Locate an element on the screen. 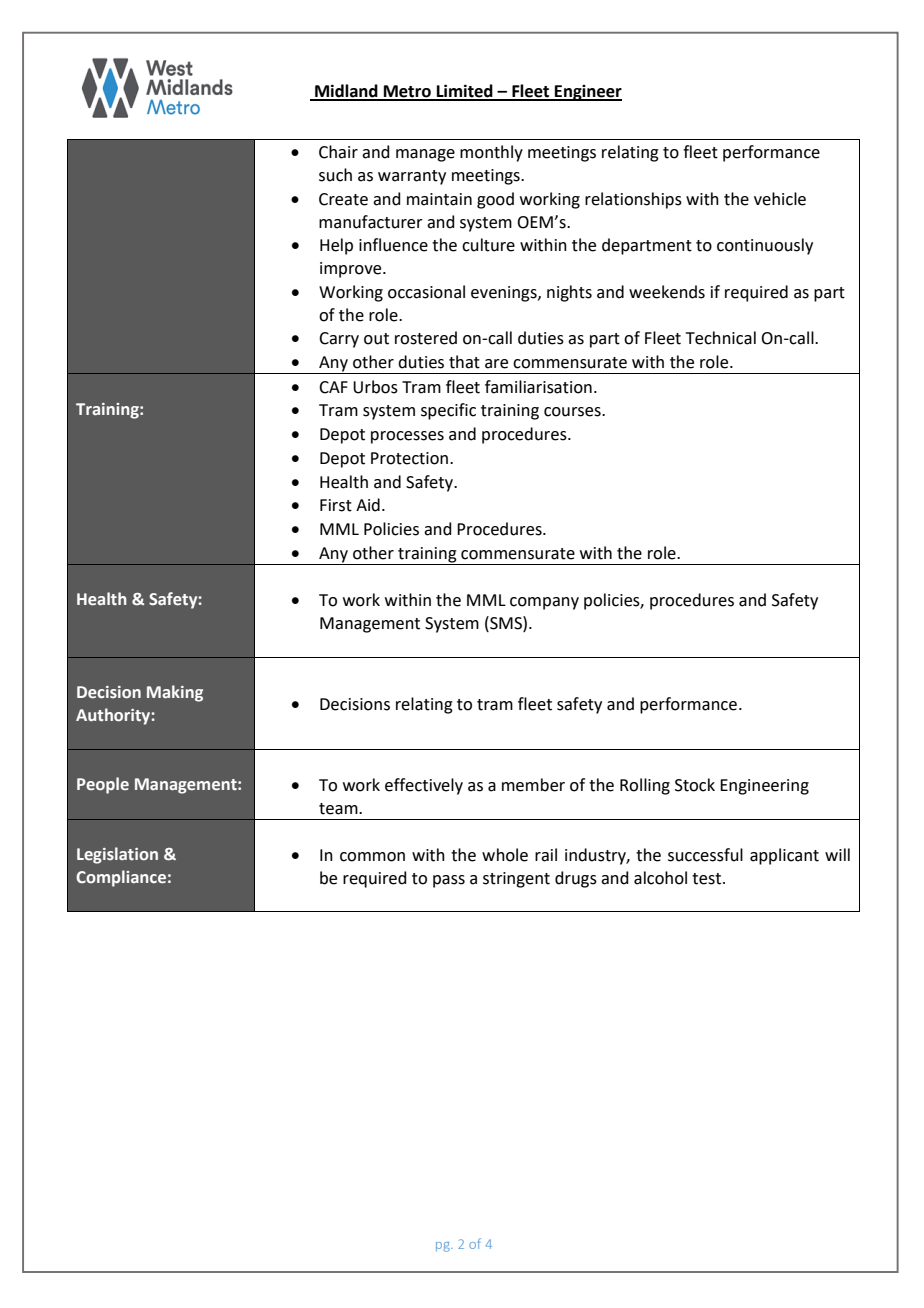  First is located at coordinates (336, 505).
